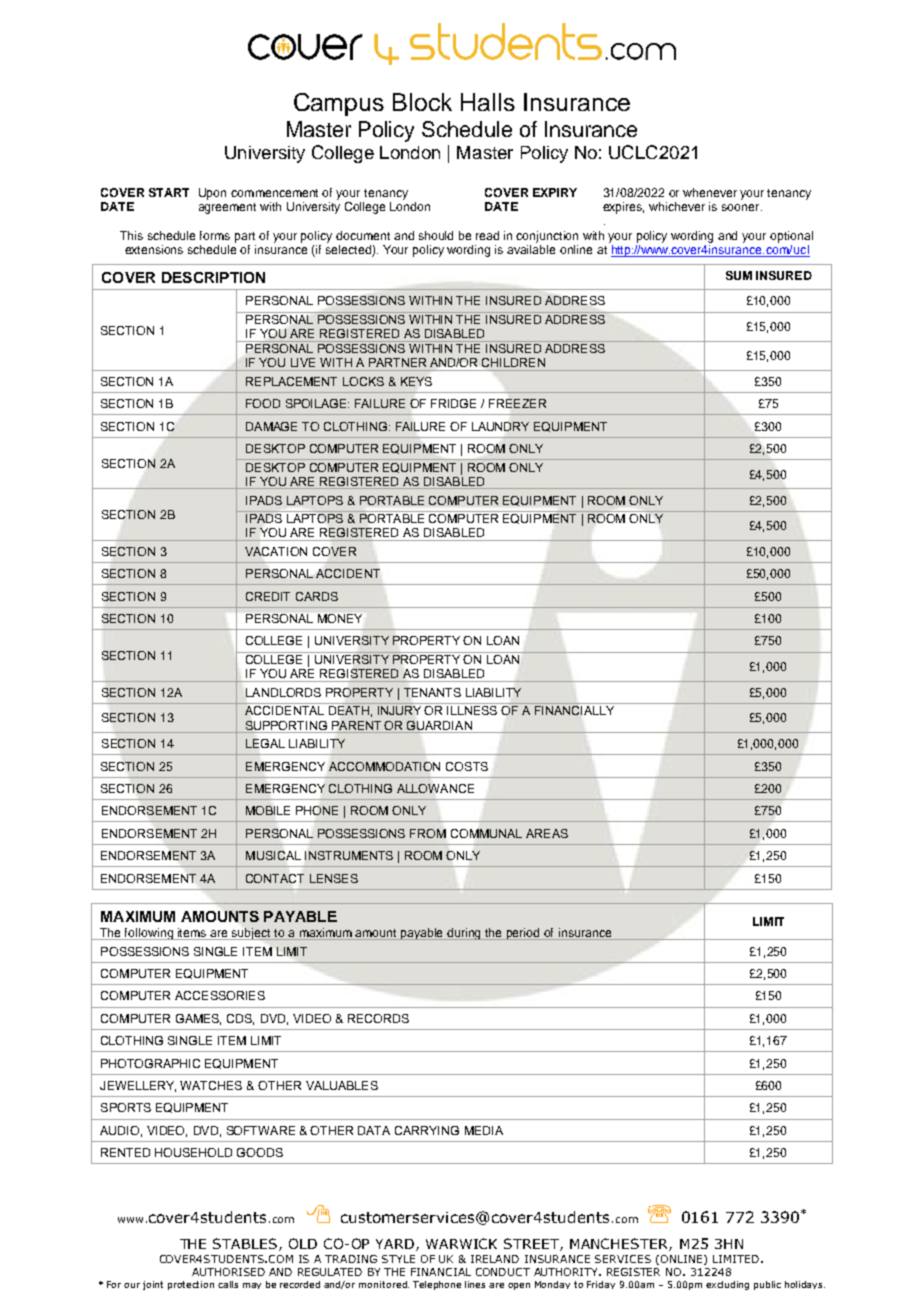 The image size is (924, 1309). What do you see at coordinates (710, 192) in the screenshot?
I see `whenever` at bounding box center [710, 192].
